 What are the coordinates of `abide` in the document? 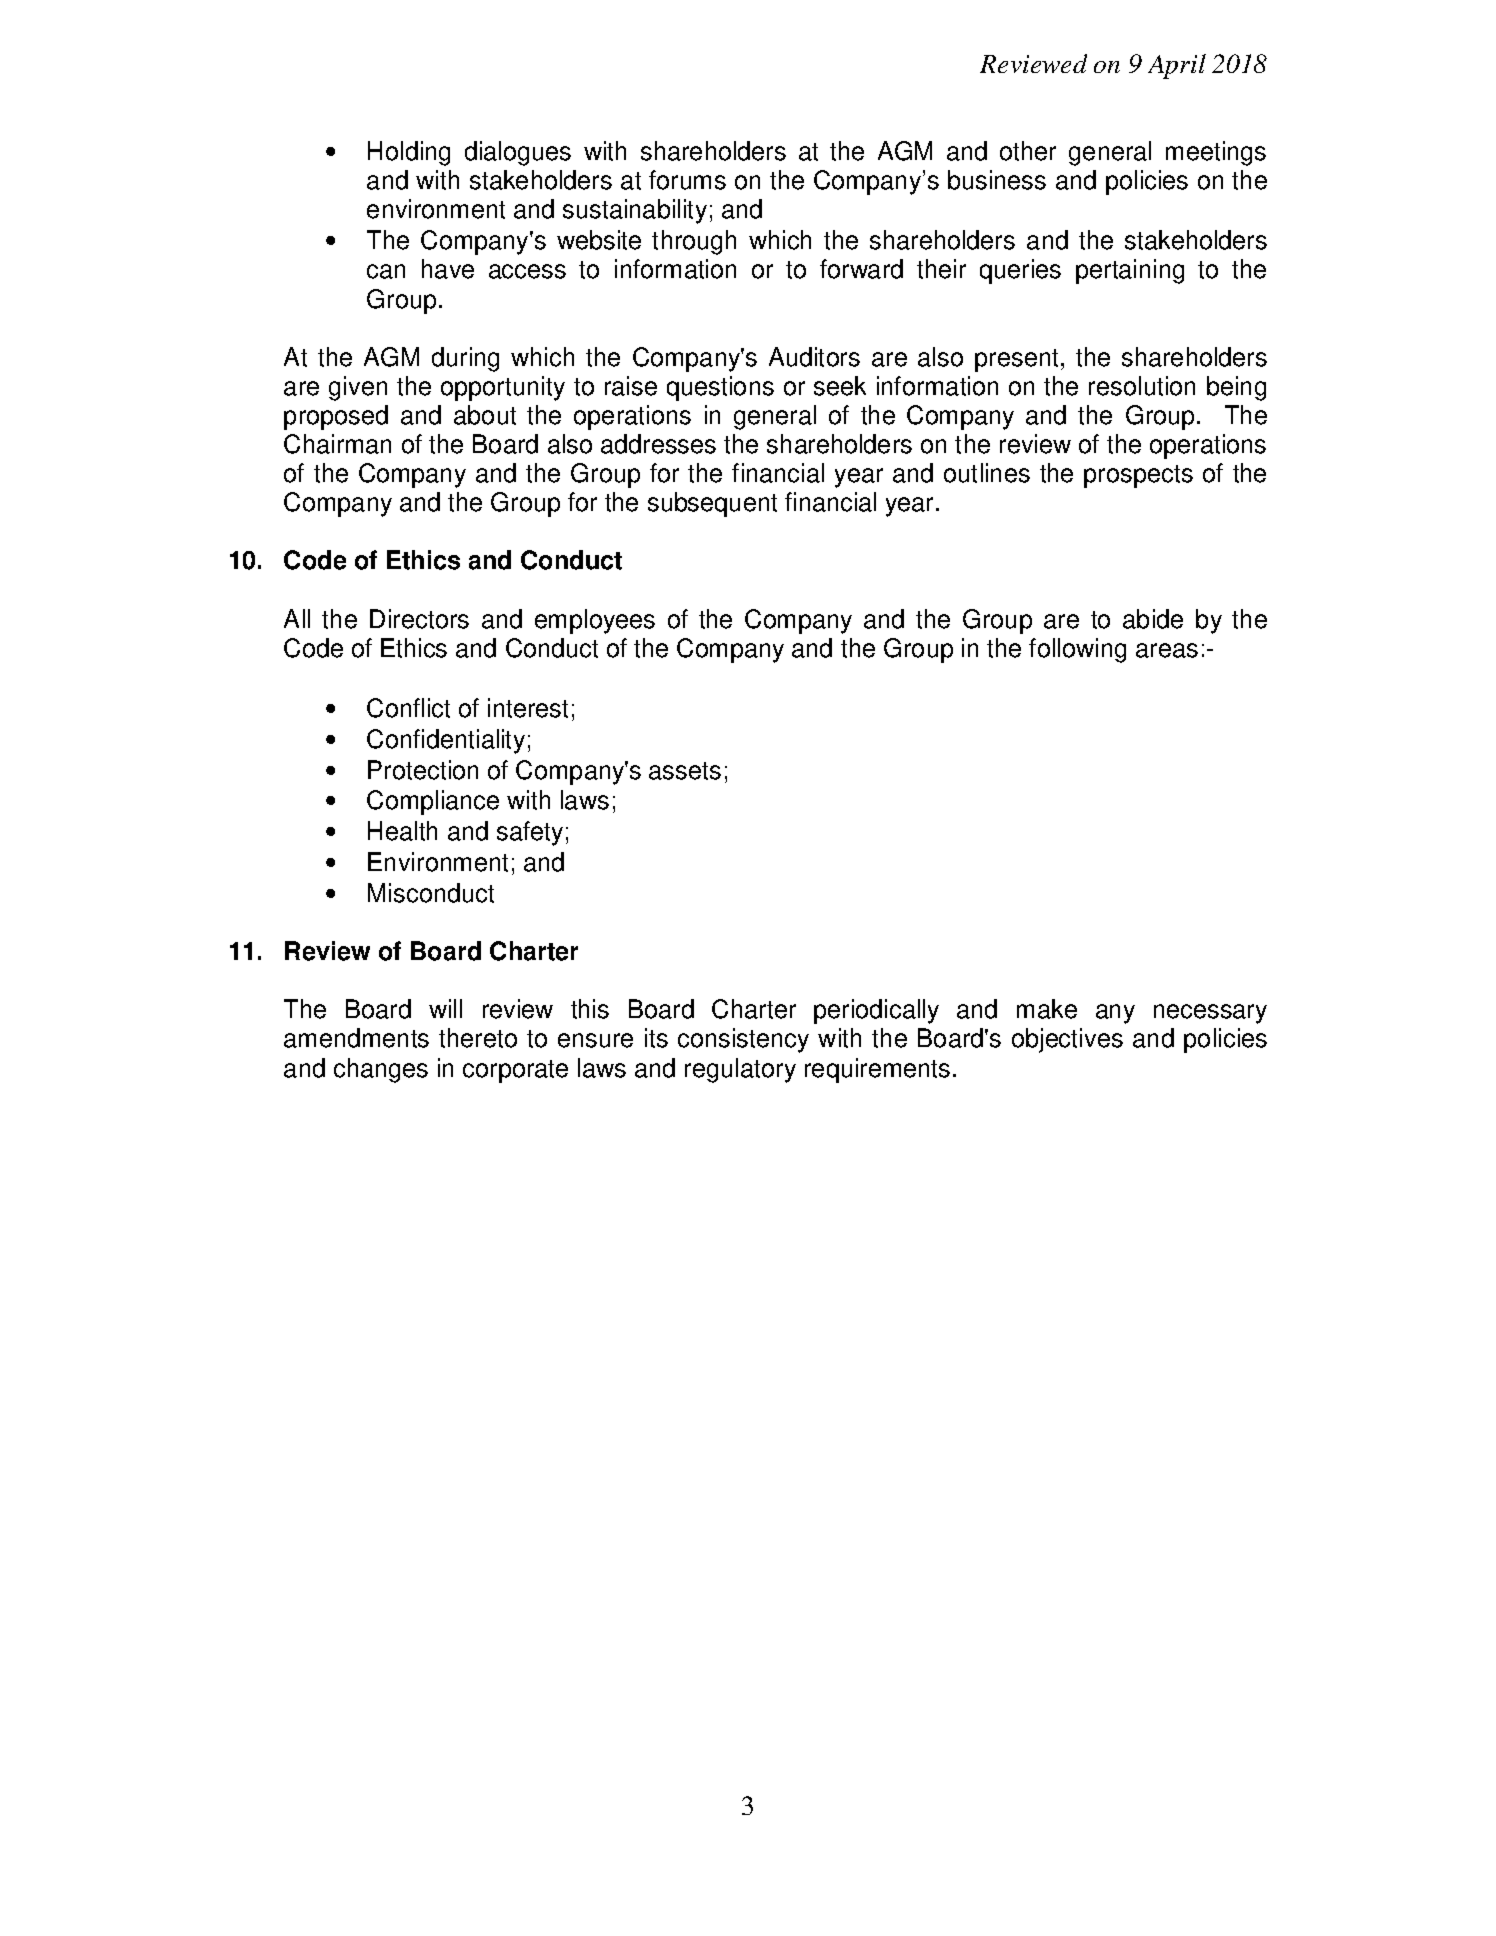 It's located at (1153, 619).
